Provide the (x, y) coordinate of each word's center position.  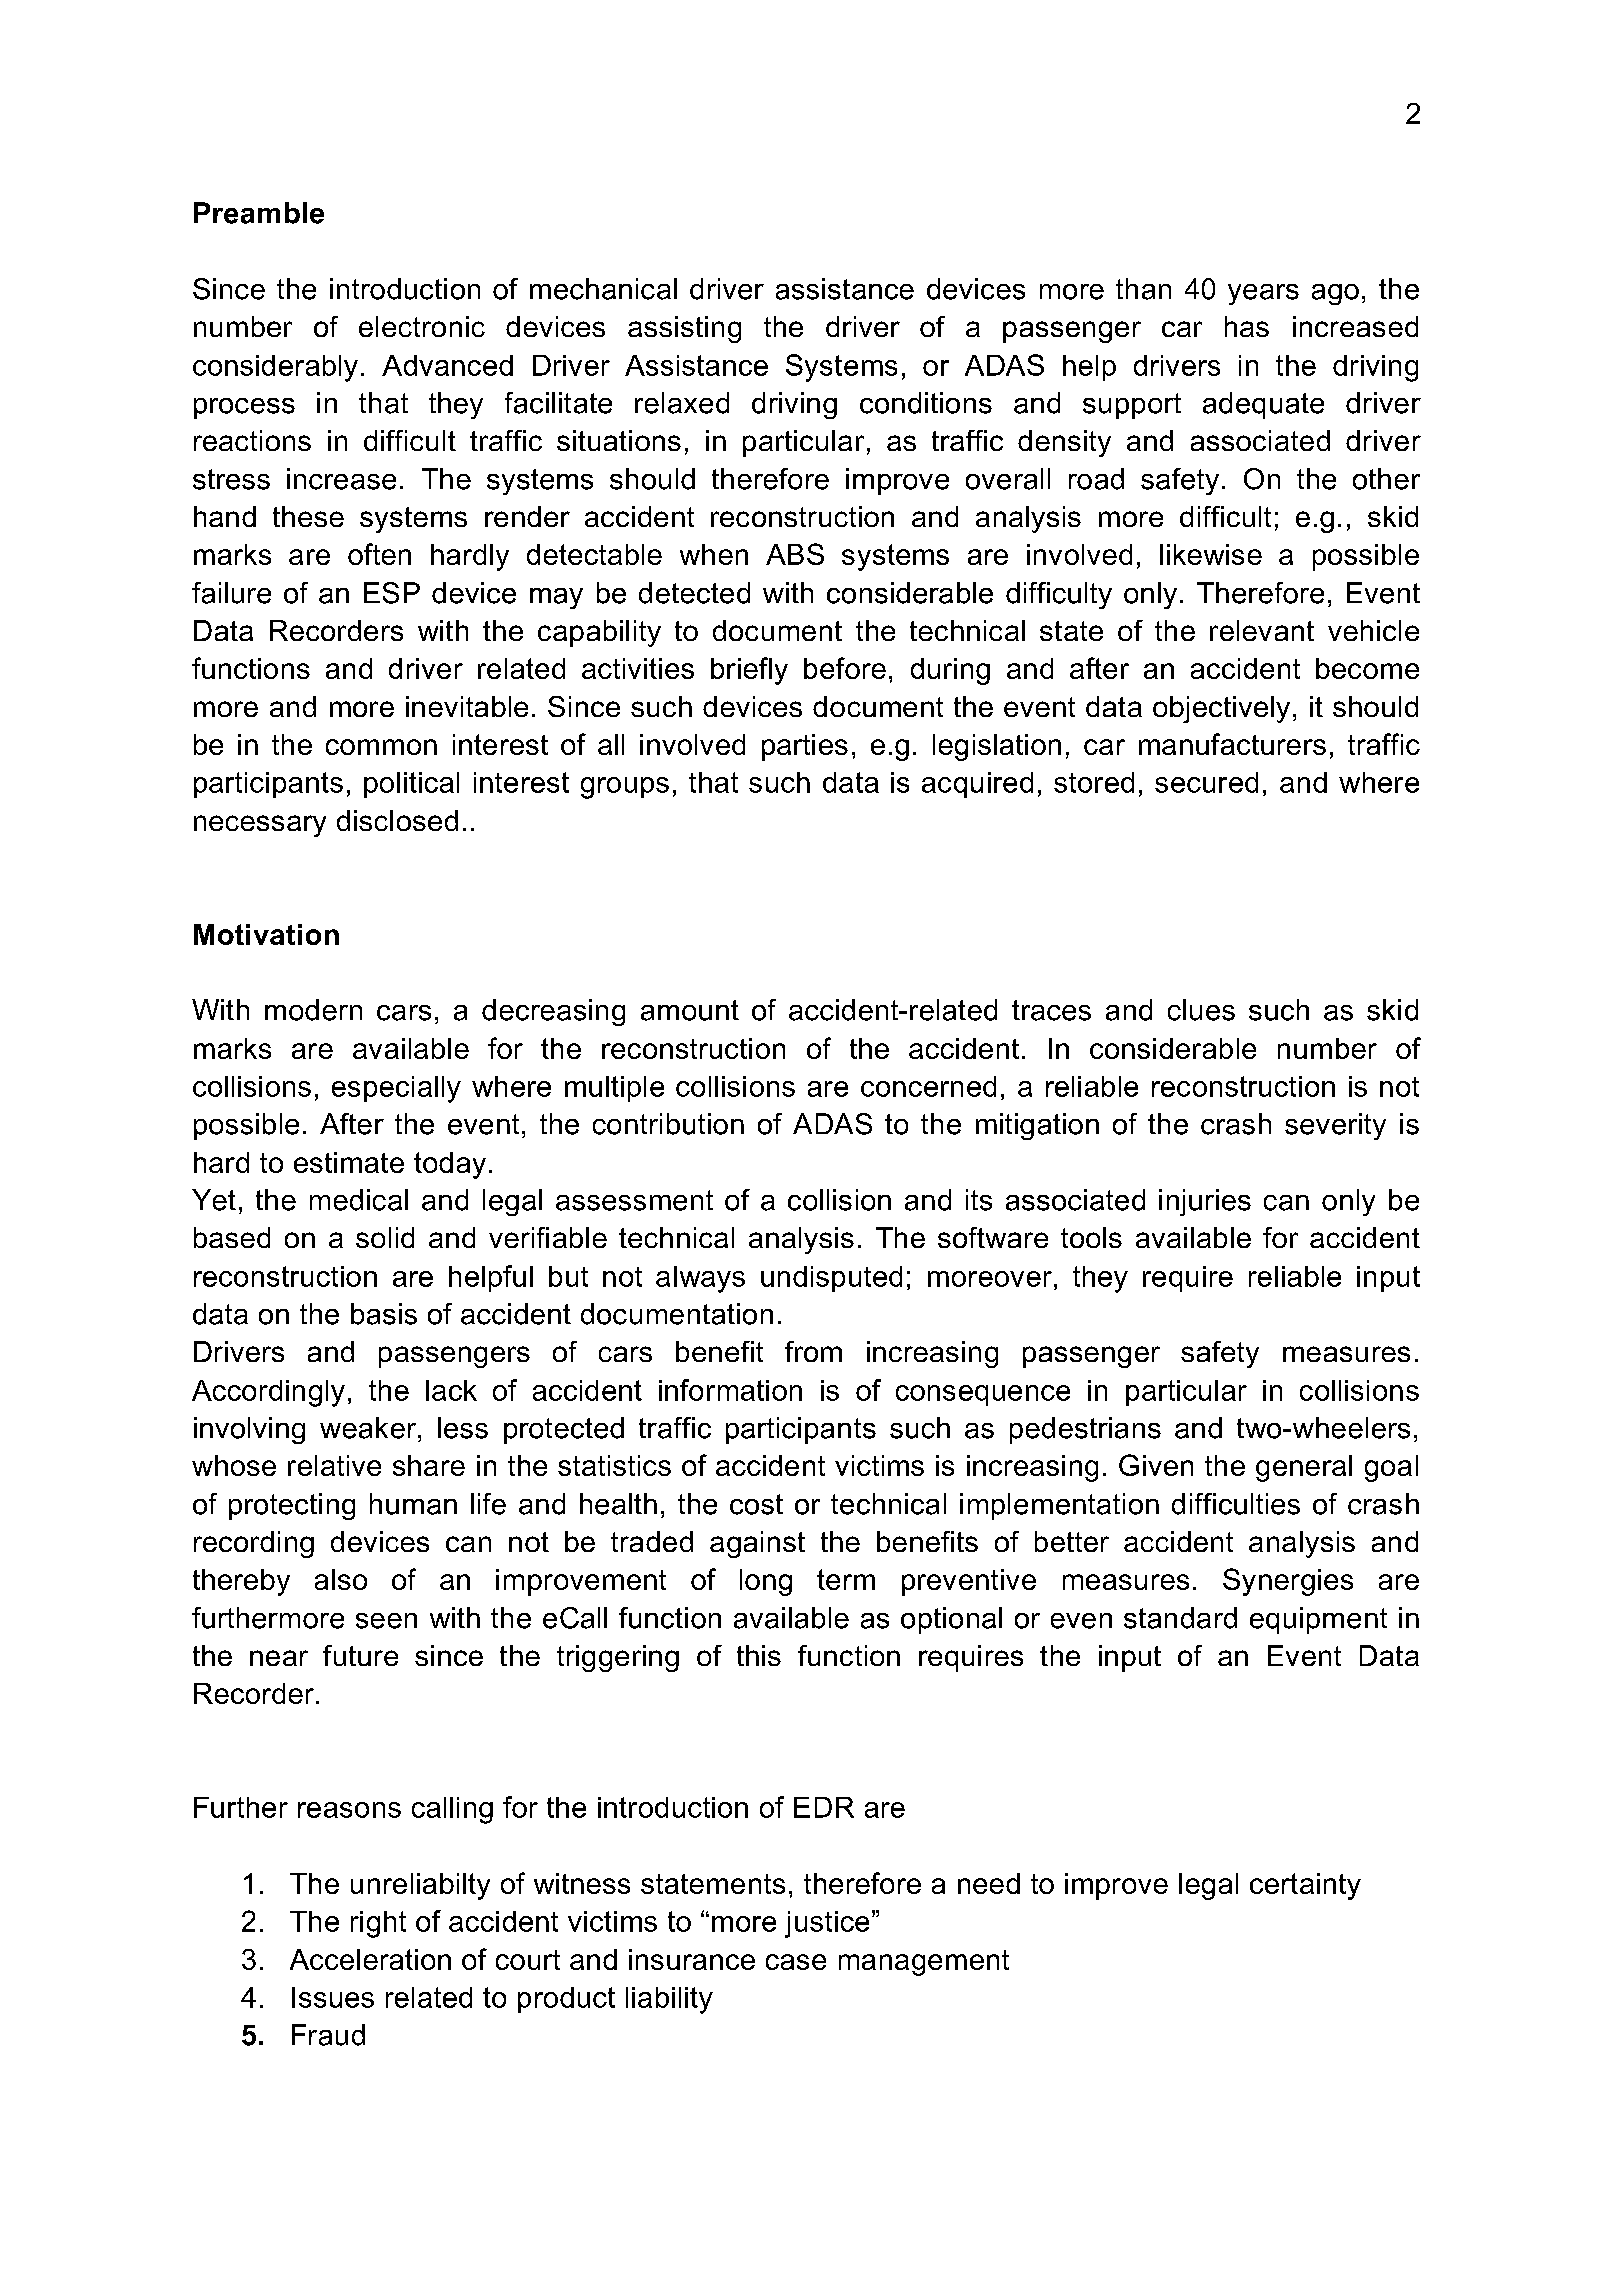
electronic (422, 326)
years (1263, 294)
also (341, 1579)
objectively (1221, 709)
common (381, 747)
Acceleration (370, 1959)
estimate (349, 1162)
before (845, 668)
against (757, 1544)
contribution (668, 1124)
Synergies (1288, 1582)
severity (1335, 1126)
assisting (684, 329)
